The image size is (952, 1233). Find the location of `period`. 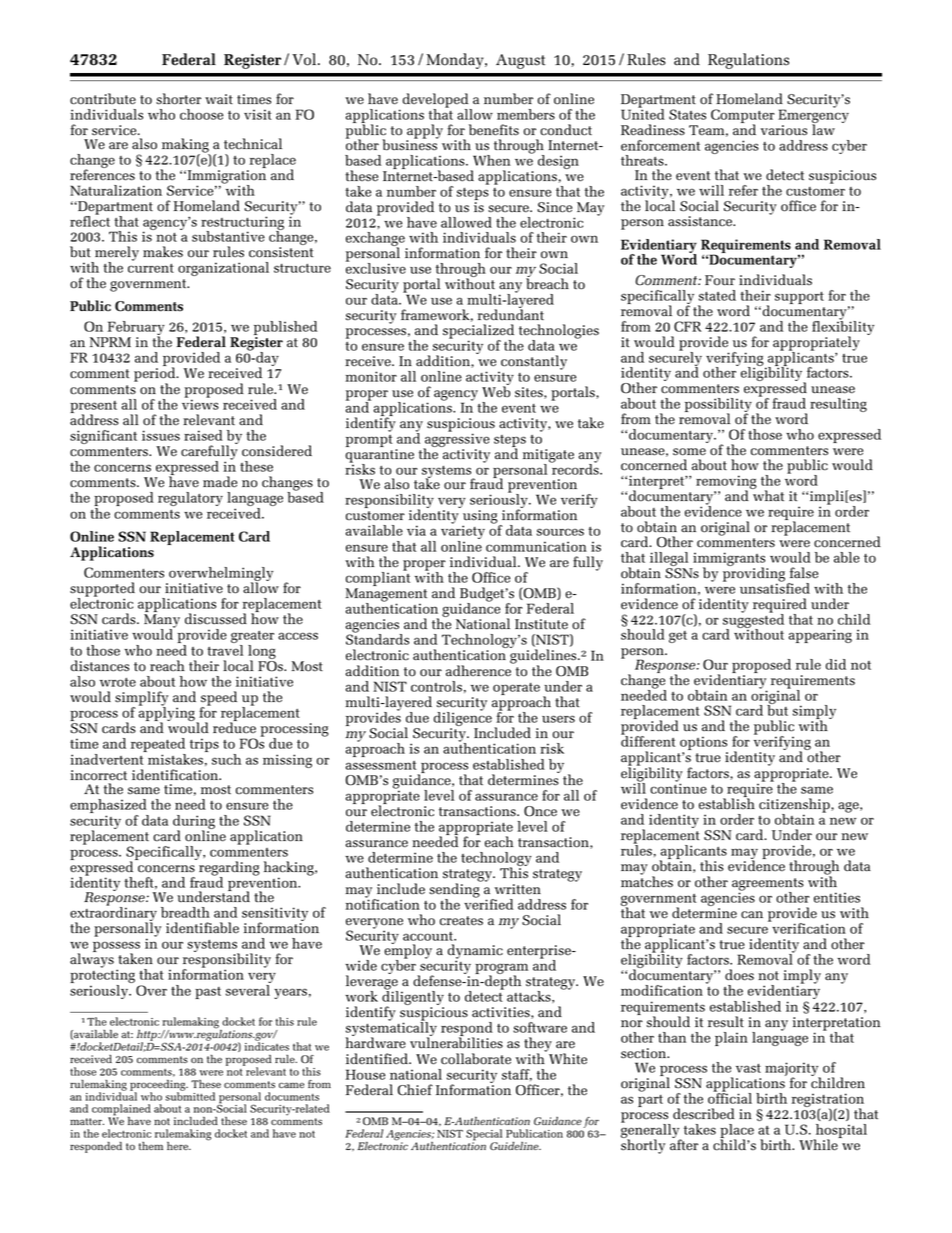

period is located at coordinates (156, 375).
